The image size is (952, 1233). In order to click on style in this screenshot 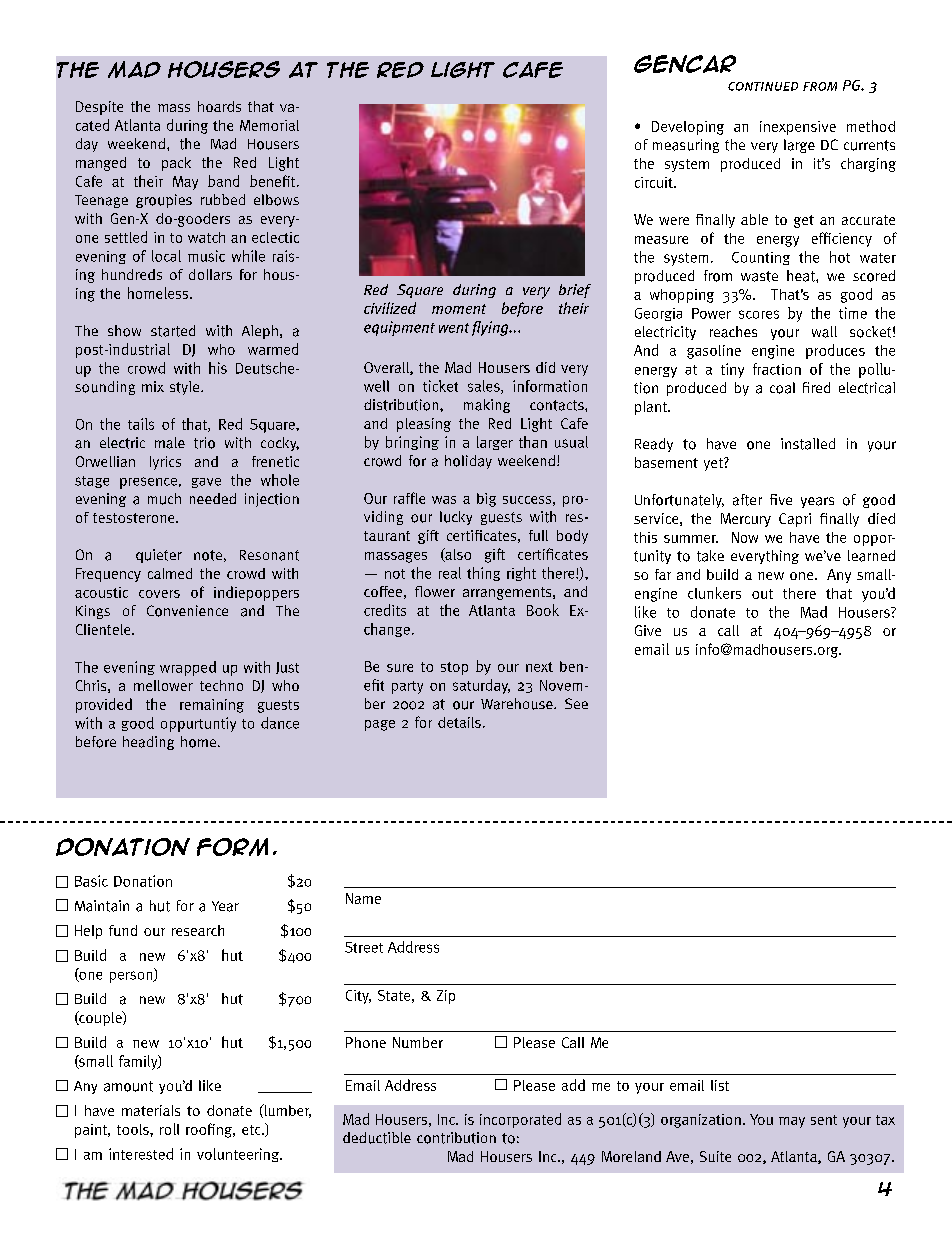, I will do `click(186, 388)`.
